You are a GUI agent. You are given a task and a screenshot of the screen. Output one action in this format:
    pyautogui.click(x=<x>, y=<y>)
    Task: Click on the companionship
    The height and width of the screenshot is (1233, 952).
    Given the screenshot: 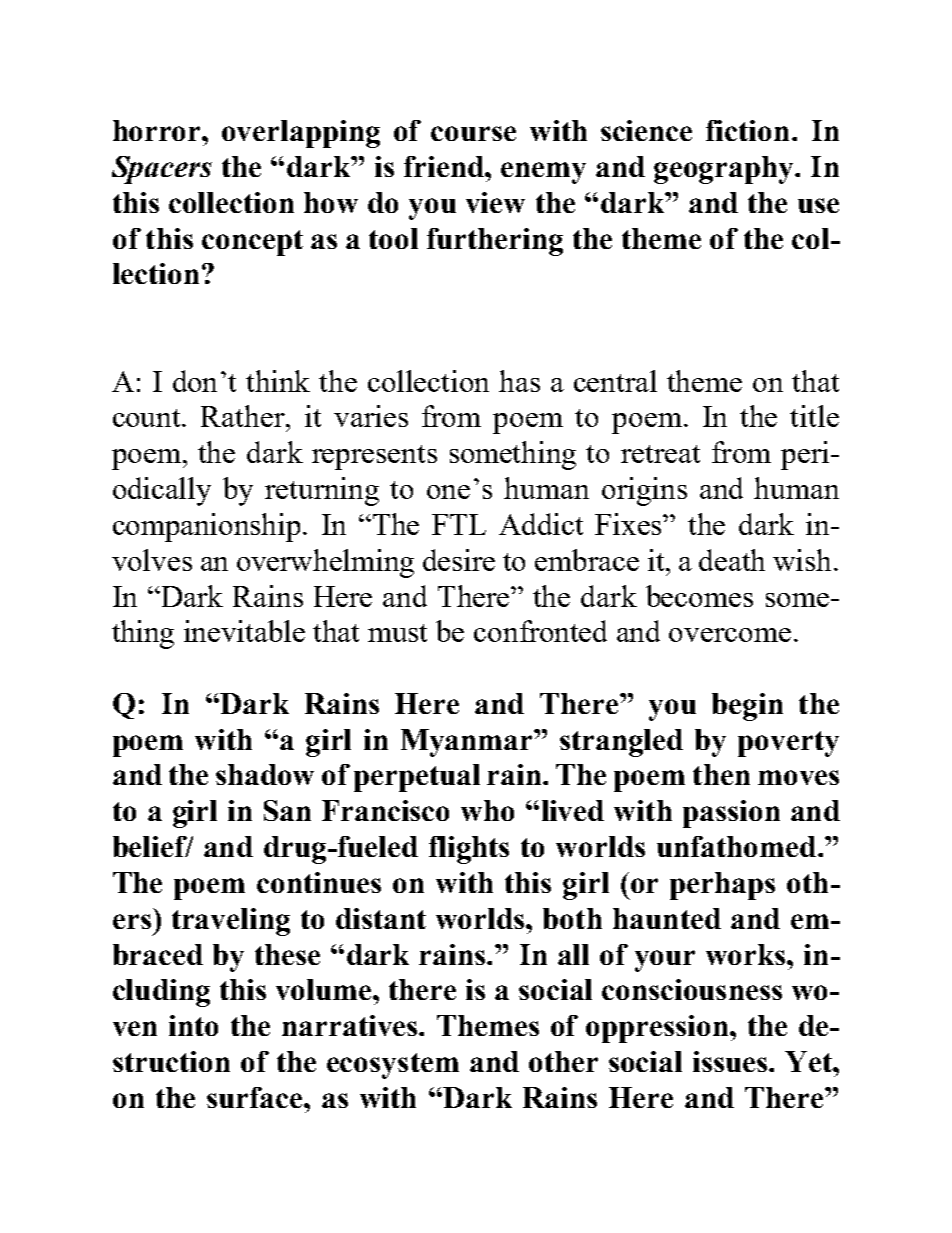 What is the action you would take?
    pyautogui.click(x=206, y=527)
